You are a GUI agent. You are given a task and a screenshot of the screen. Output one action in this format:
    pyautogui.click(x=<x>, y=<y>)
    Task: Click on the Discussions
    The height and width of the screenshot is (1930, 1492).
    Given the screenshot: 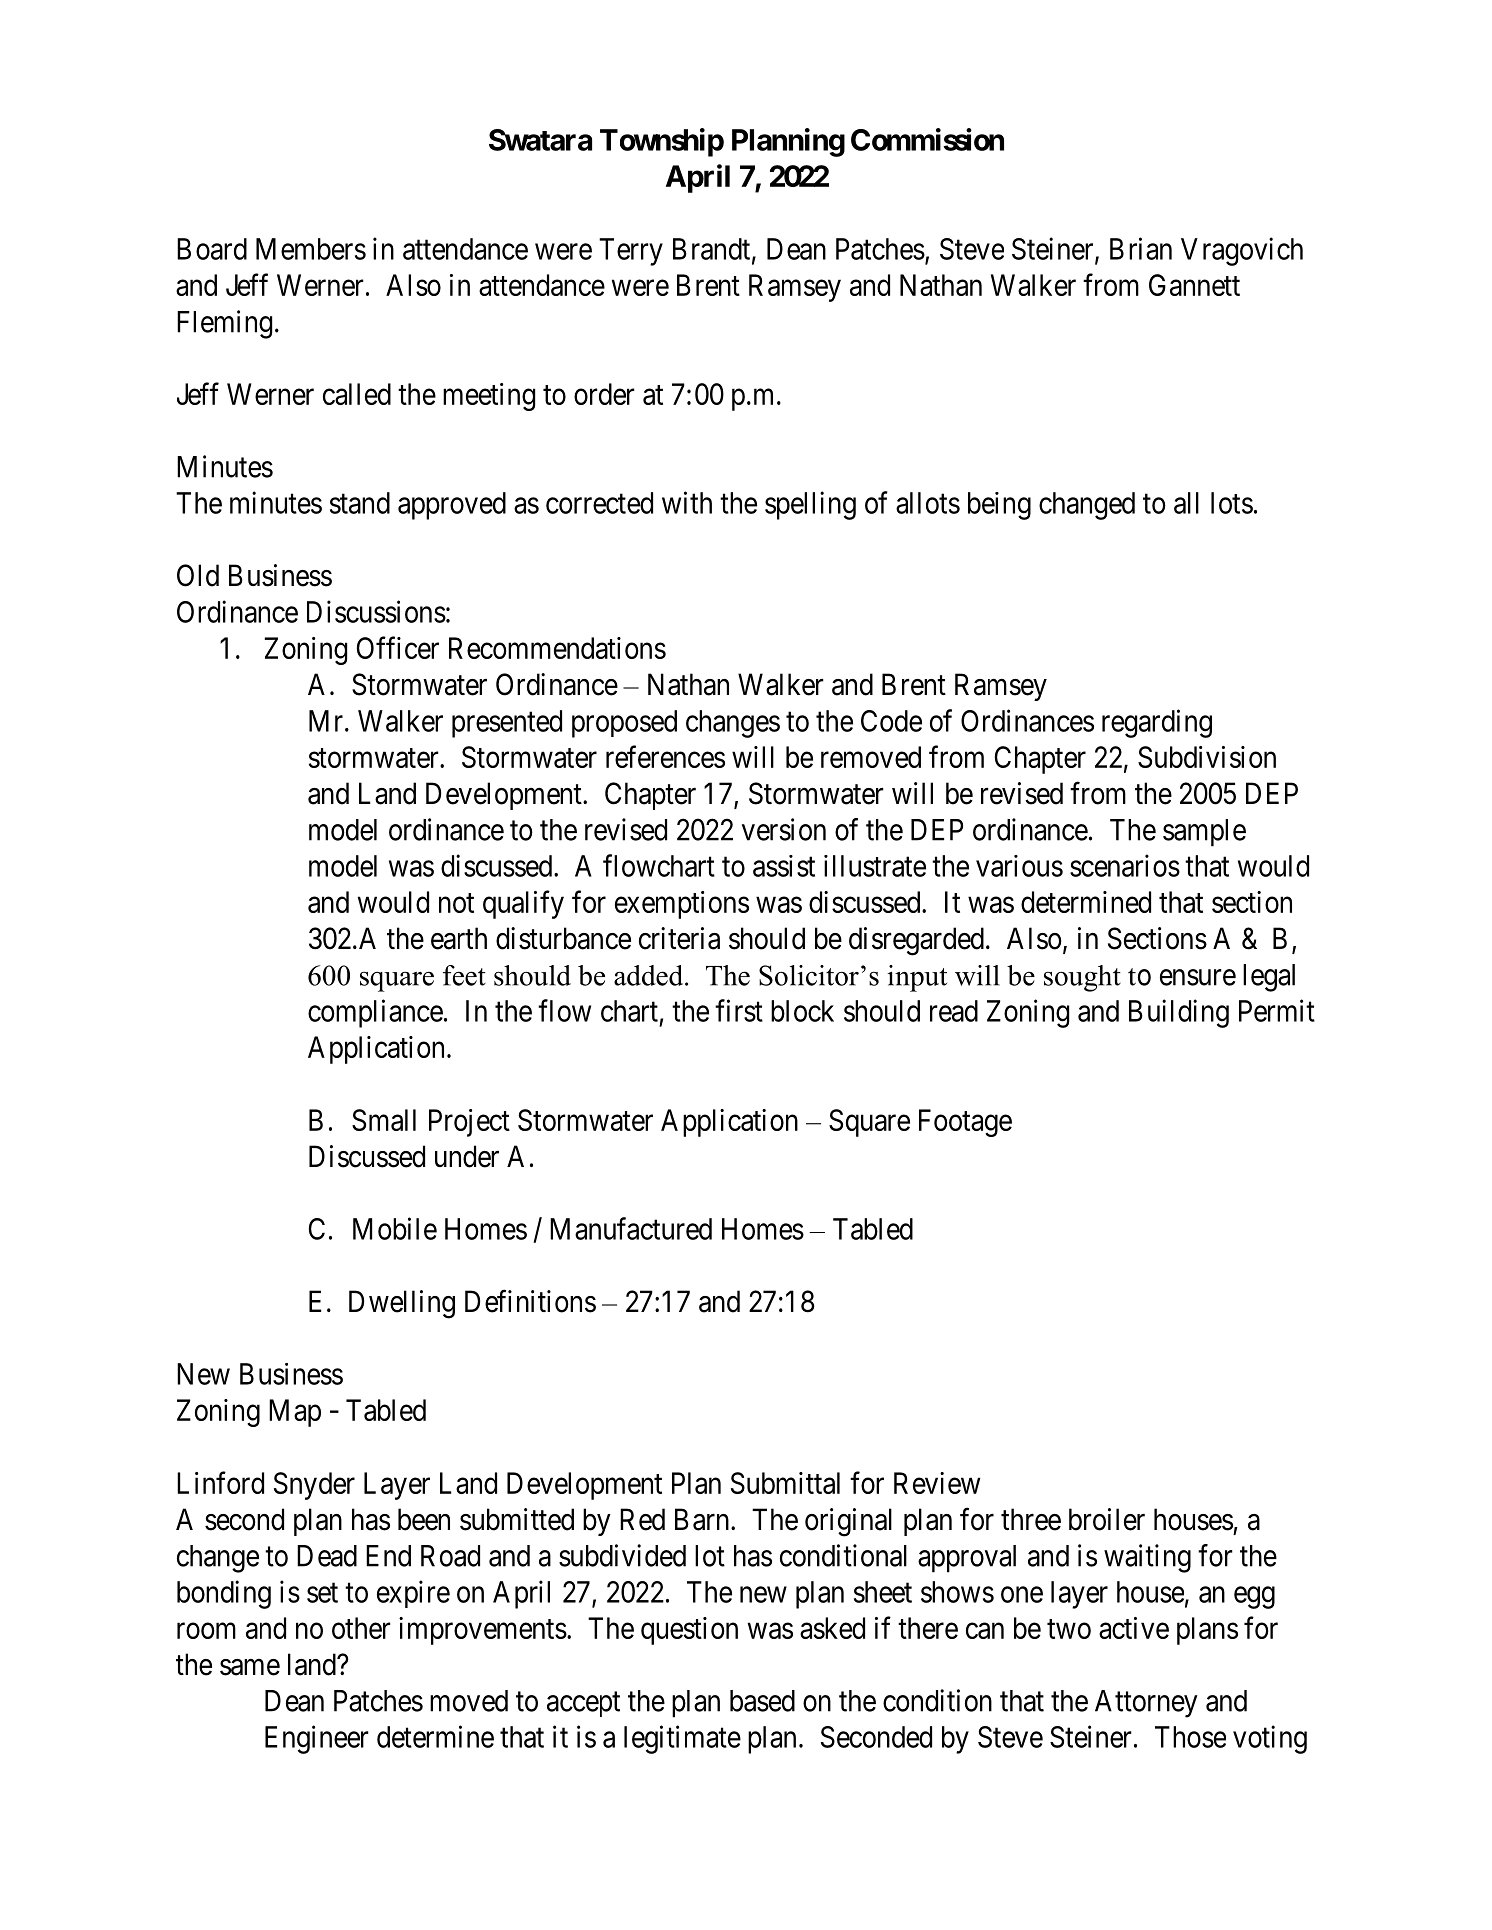 What is the action you would take?
    pyautogui.click(x=376, y=611)
